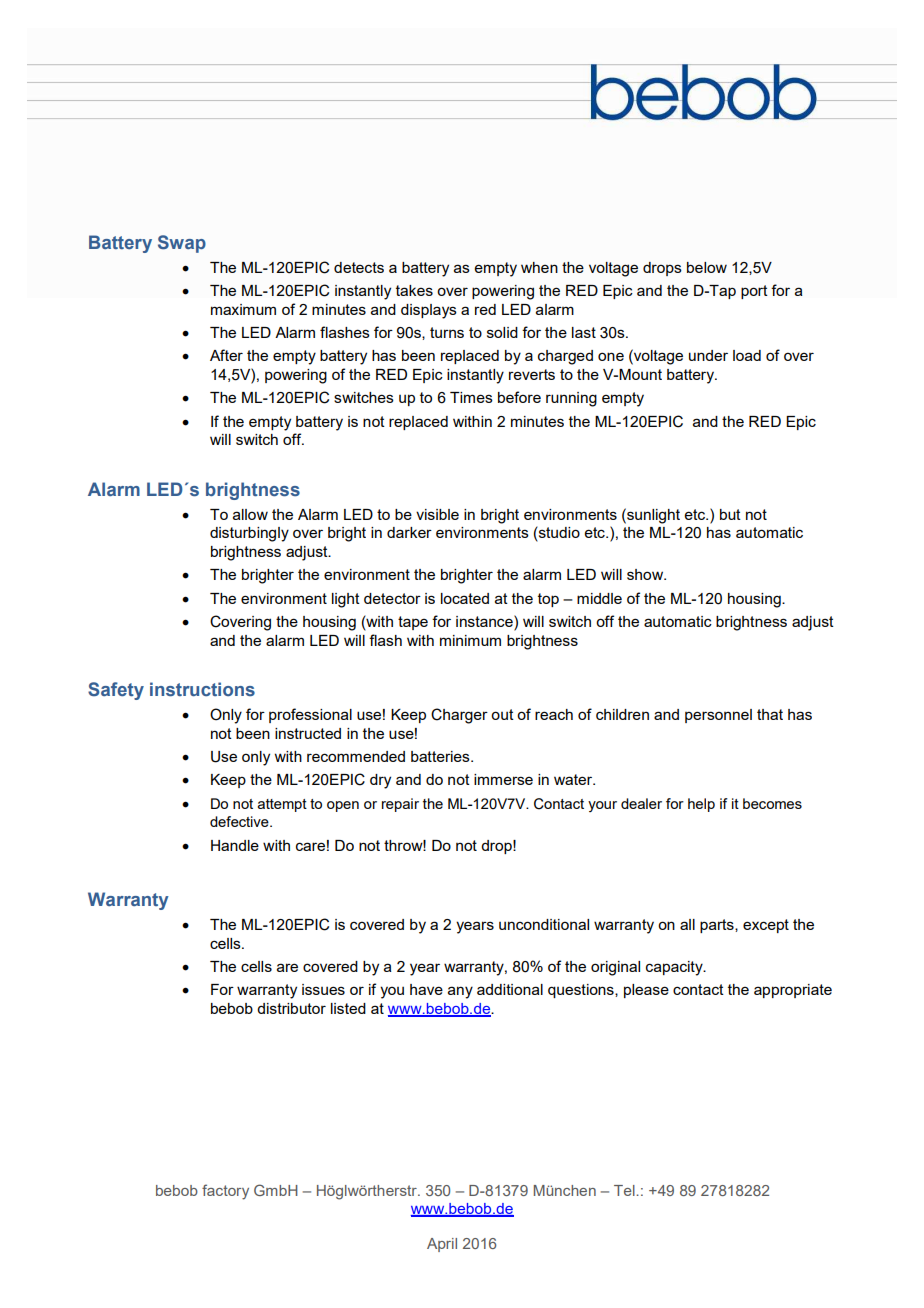  What do you see at coordinates (442, 1245) in the screenshot?
I see `April` at bounding box center [442, 1245].
